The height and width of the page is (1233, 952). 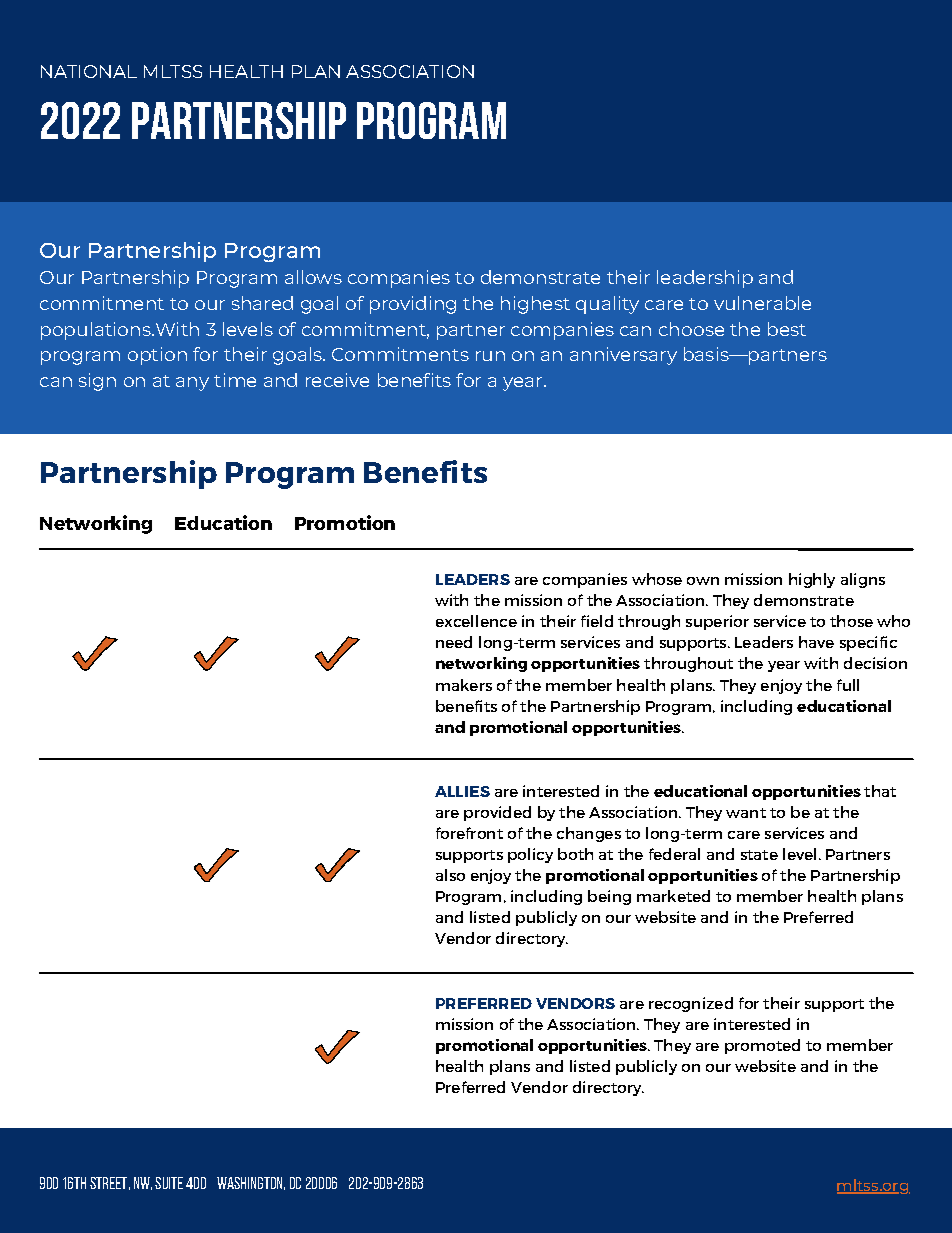 What do you see at coordinates (812, 580) in the page?
I see `highly` at bounding box center [812, 580].
